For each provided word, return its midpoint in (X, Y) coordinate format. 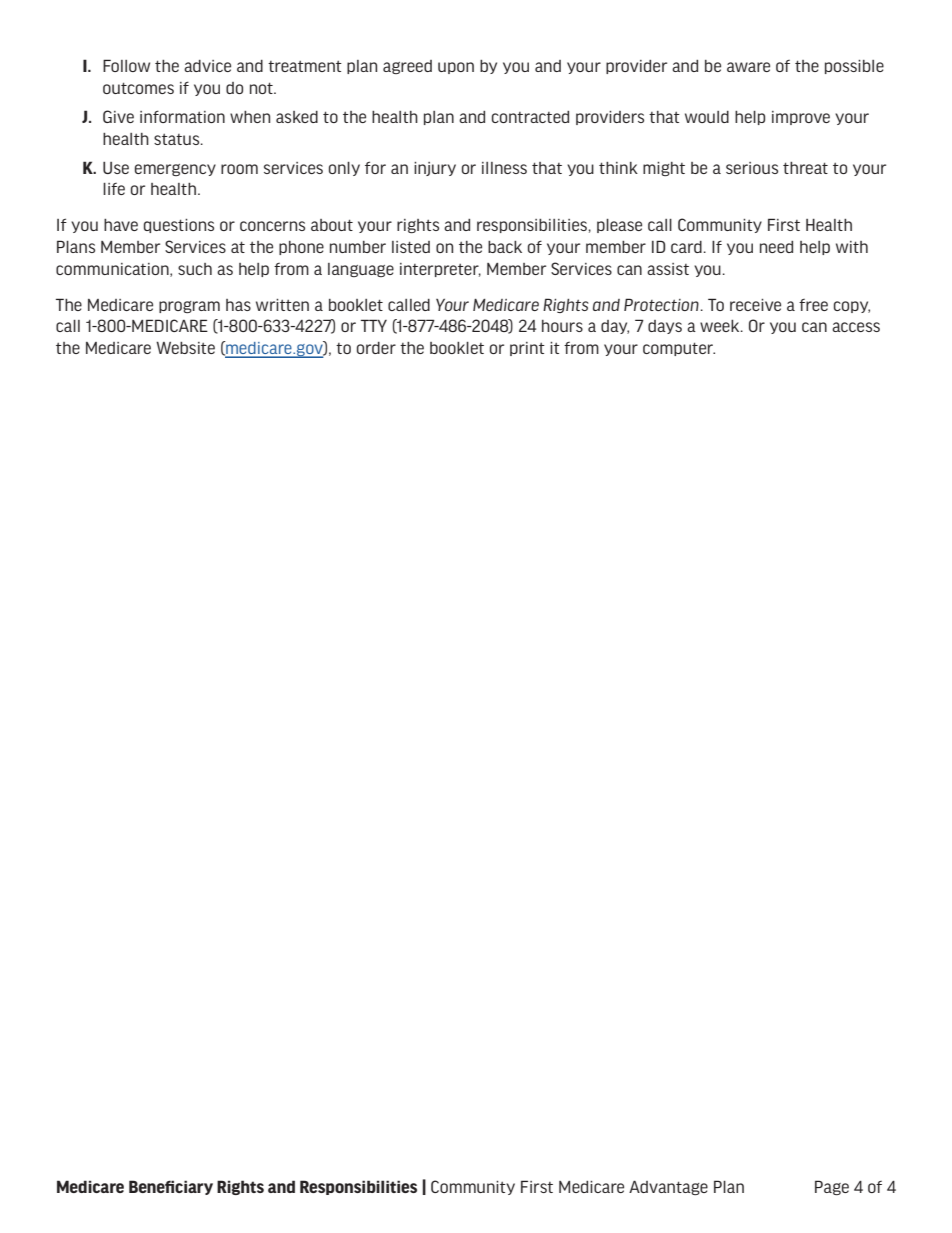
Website (185, 347)
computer (679, 349)
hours (562, 326)
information (182, 116)
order (376, 348)
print (527, 349)
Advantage (668, 1187)
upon (456, 68)
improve (801, 118)
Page (832, 1187)
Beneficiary (171, 1187)
